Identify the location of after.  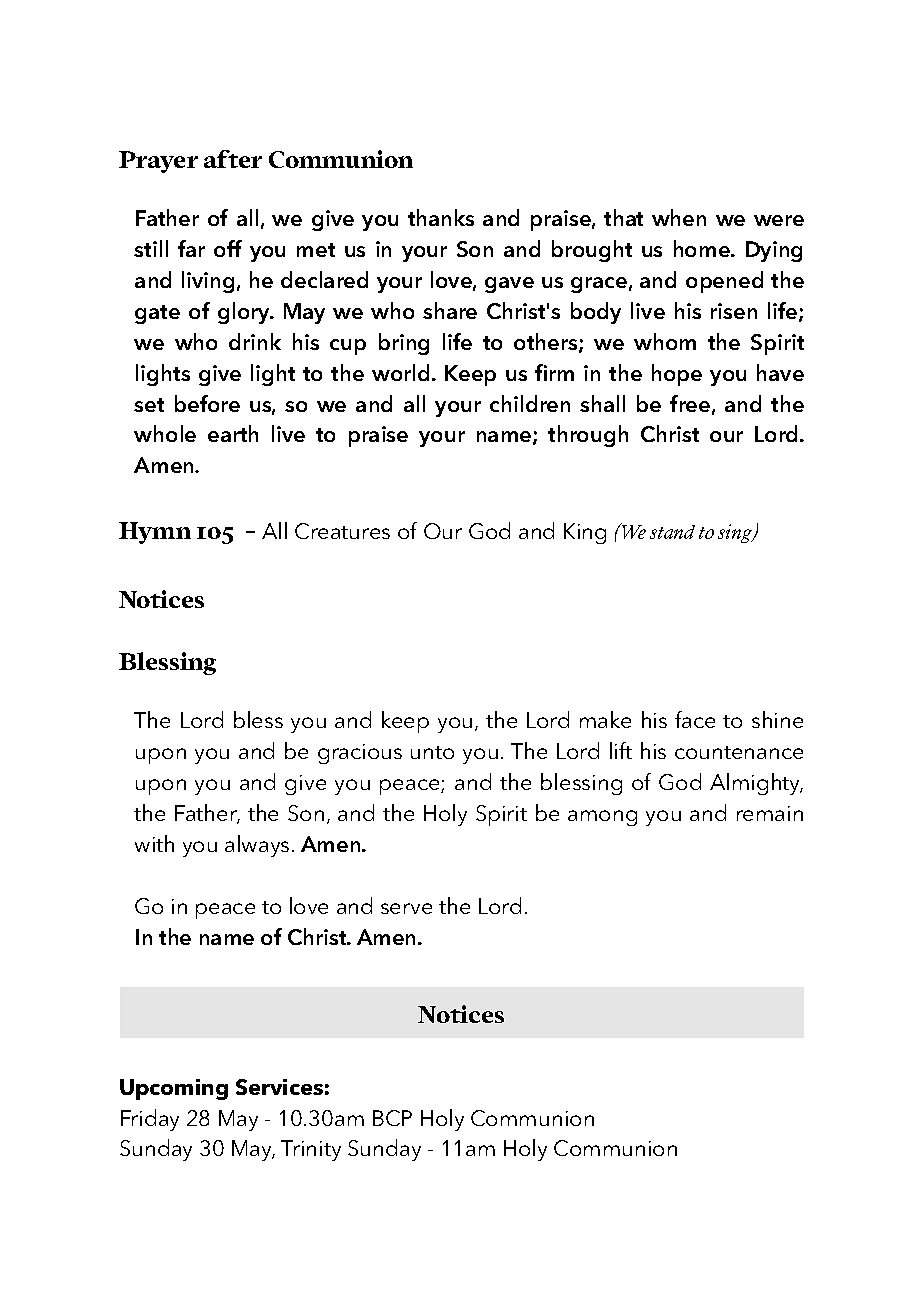
(233, 159).
